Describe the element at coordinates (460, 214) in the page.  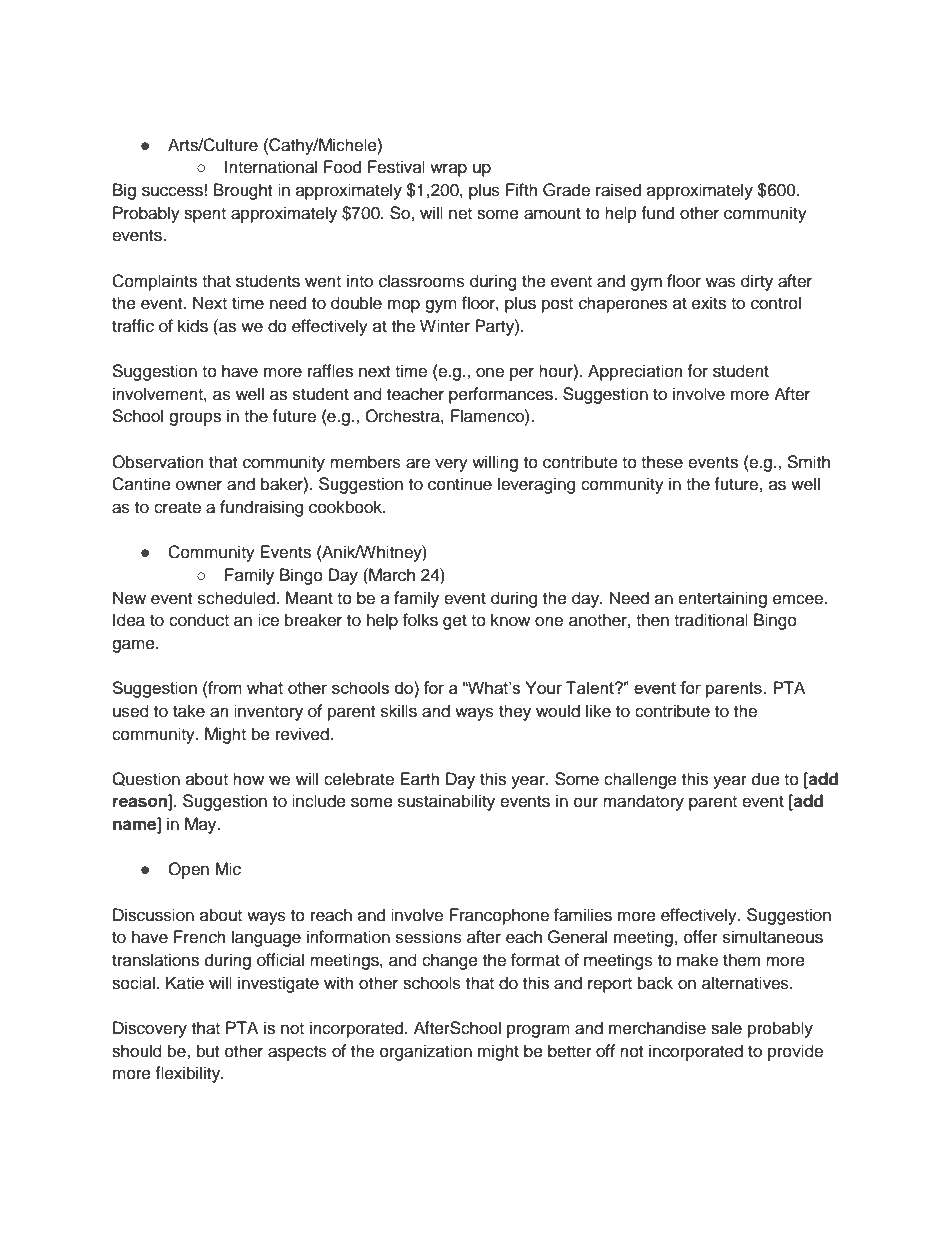
I see `net` at that location.
